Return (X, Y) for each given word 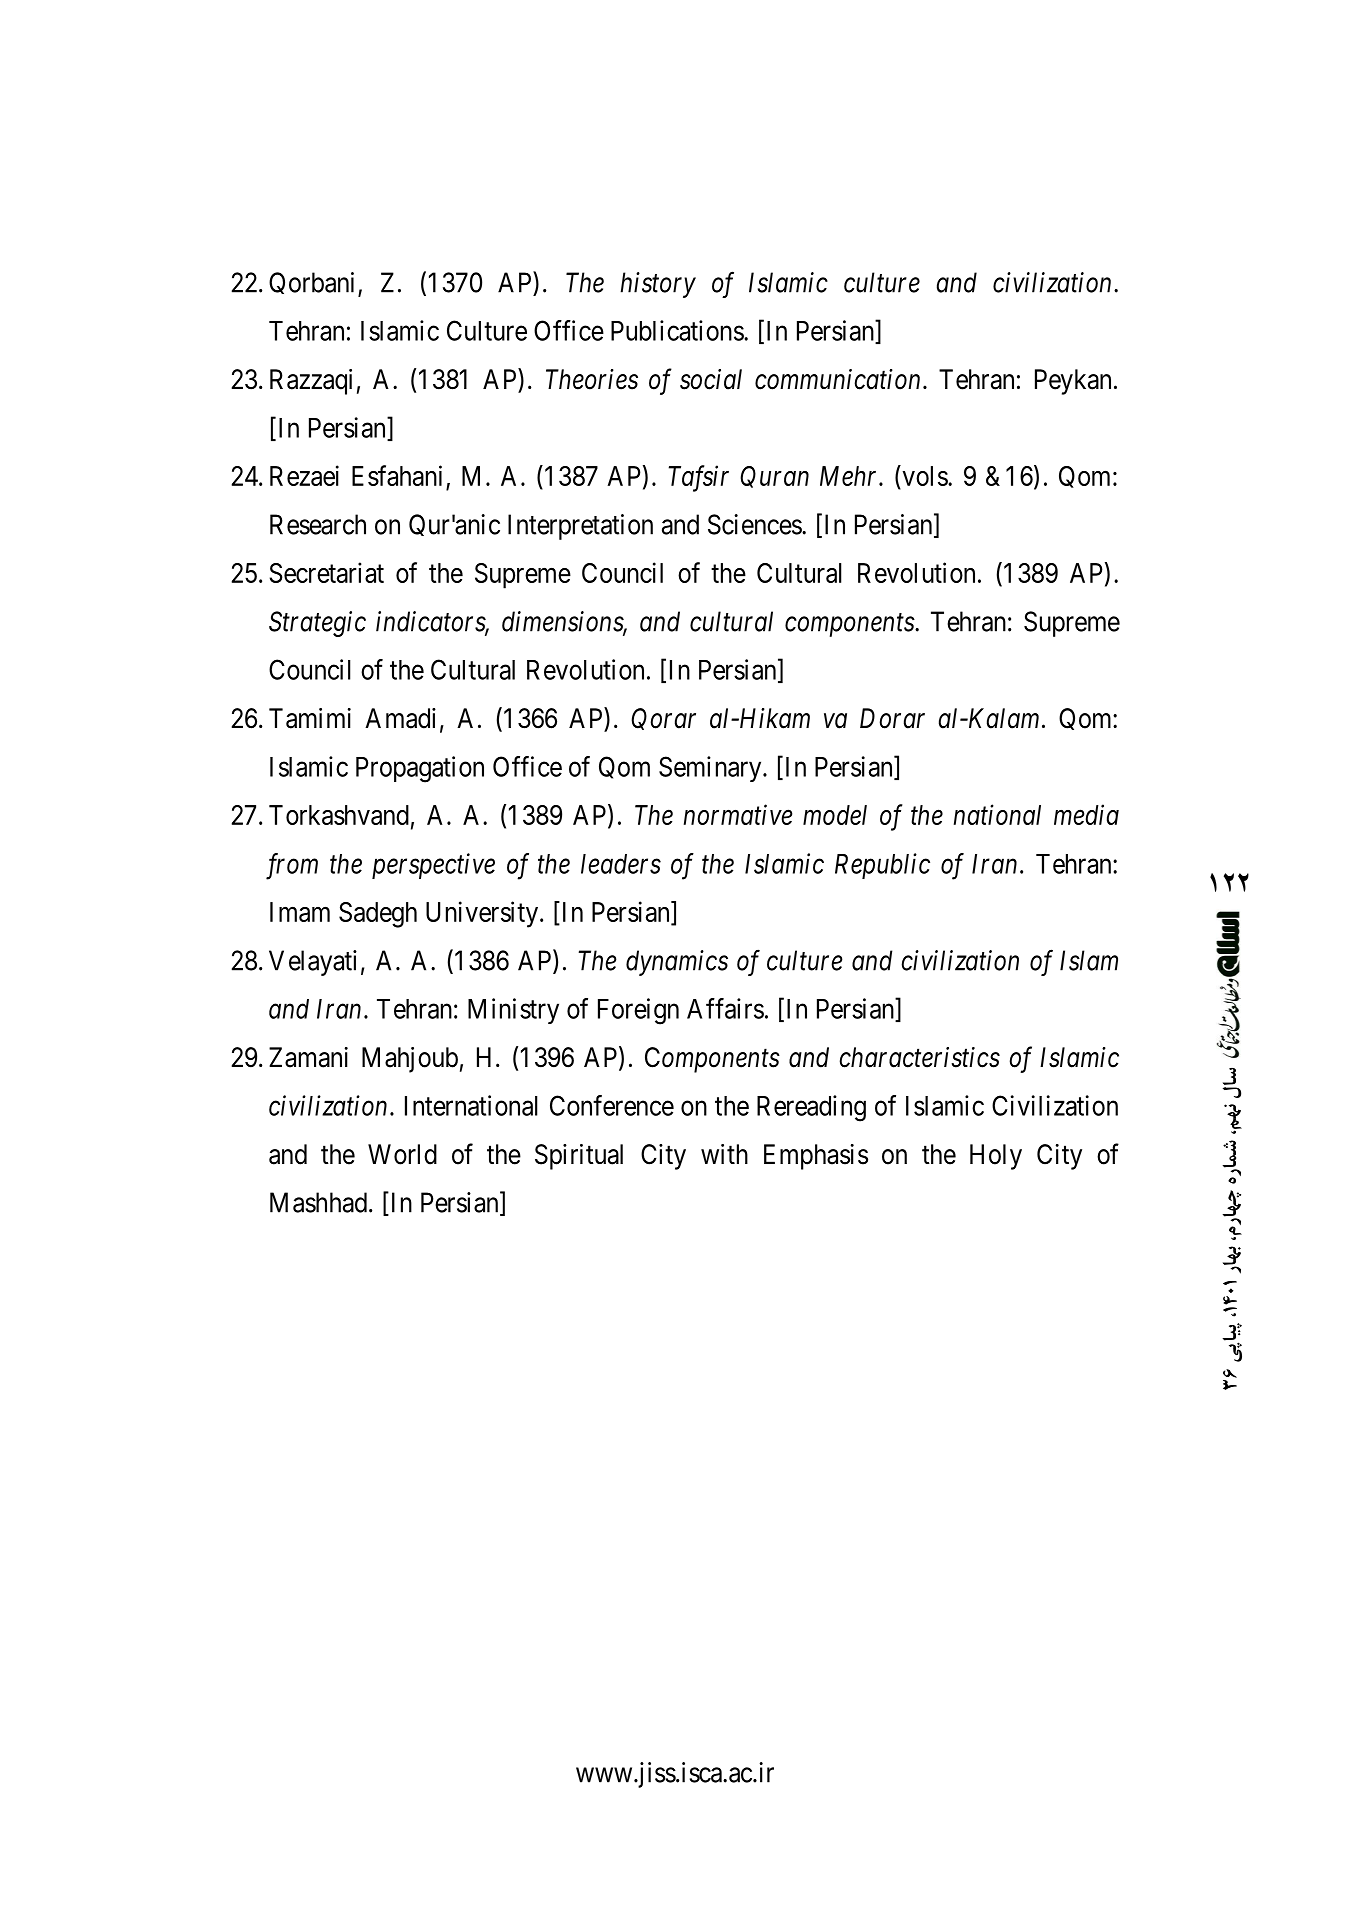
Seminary (711, 769)
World (402, 1154)
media (1086, 814)
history (658, 285)
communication (837, 379)
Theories (592, 379)
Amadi (400, 718)
